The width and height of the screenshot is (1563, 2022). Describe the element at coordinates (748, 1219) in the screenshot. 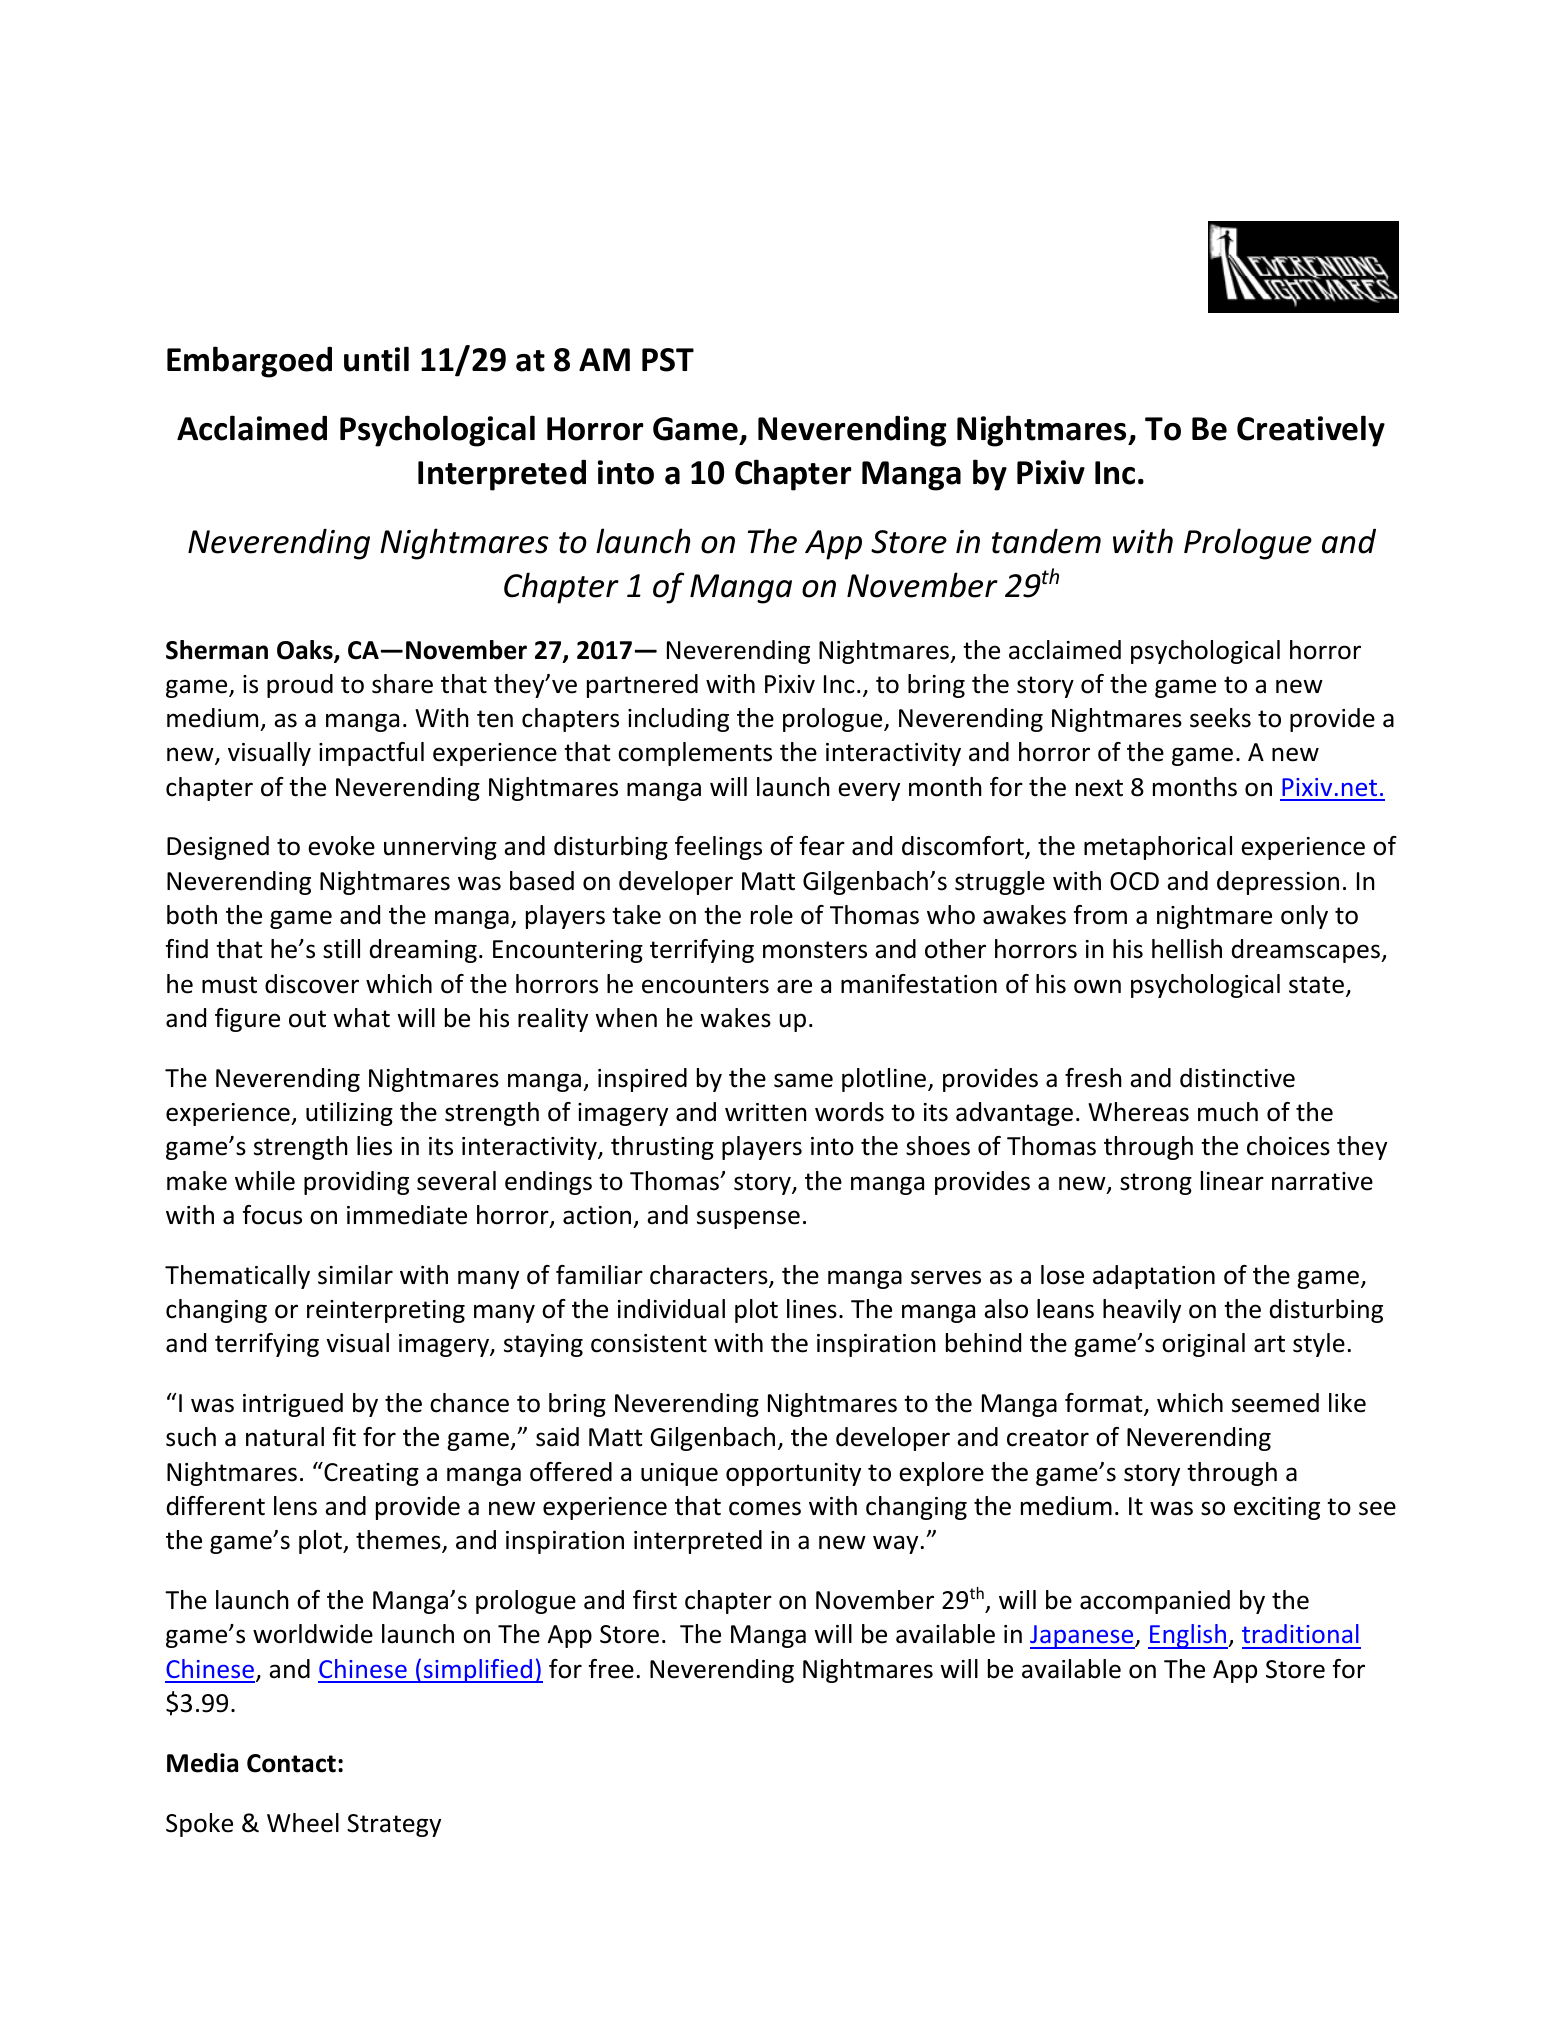

I see `suspense` at that location.
